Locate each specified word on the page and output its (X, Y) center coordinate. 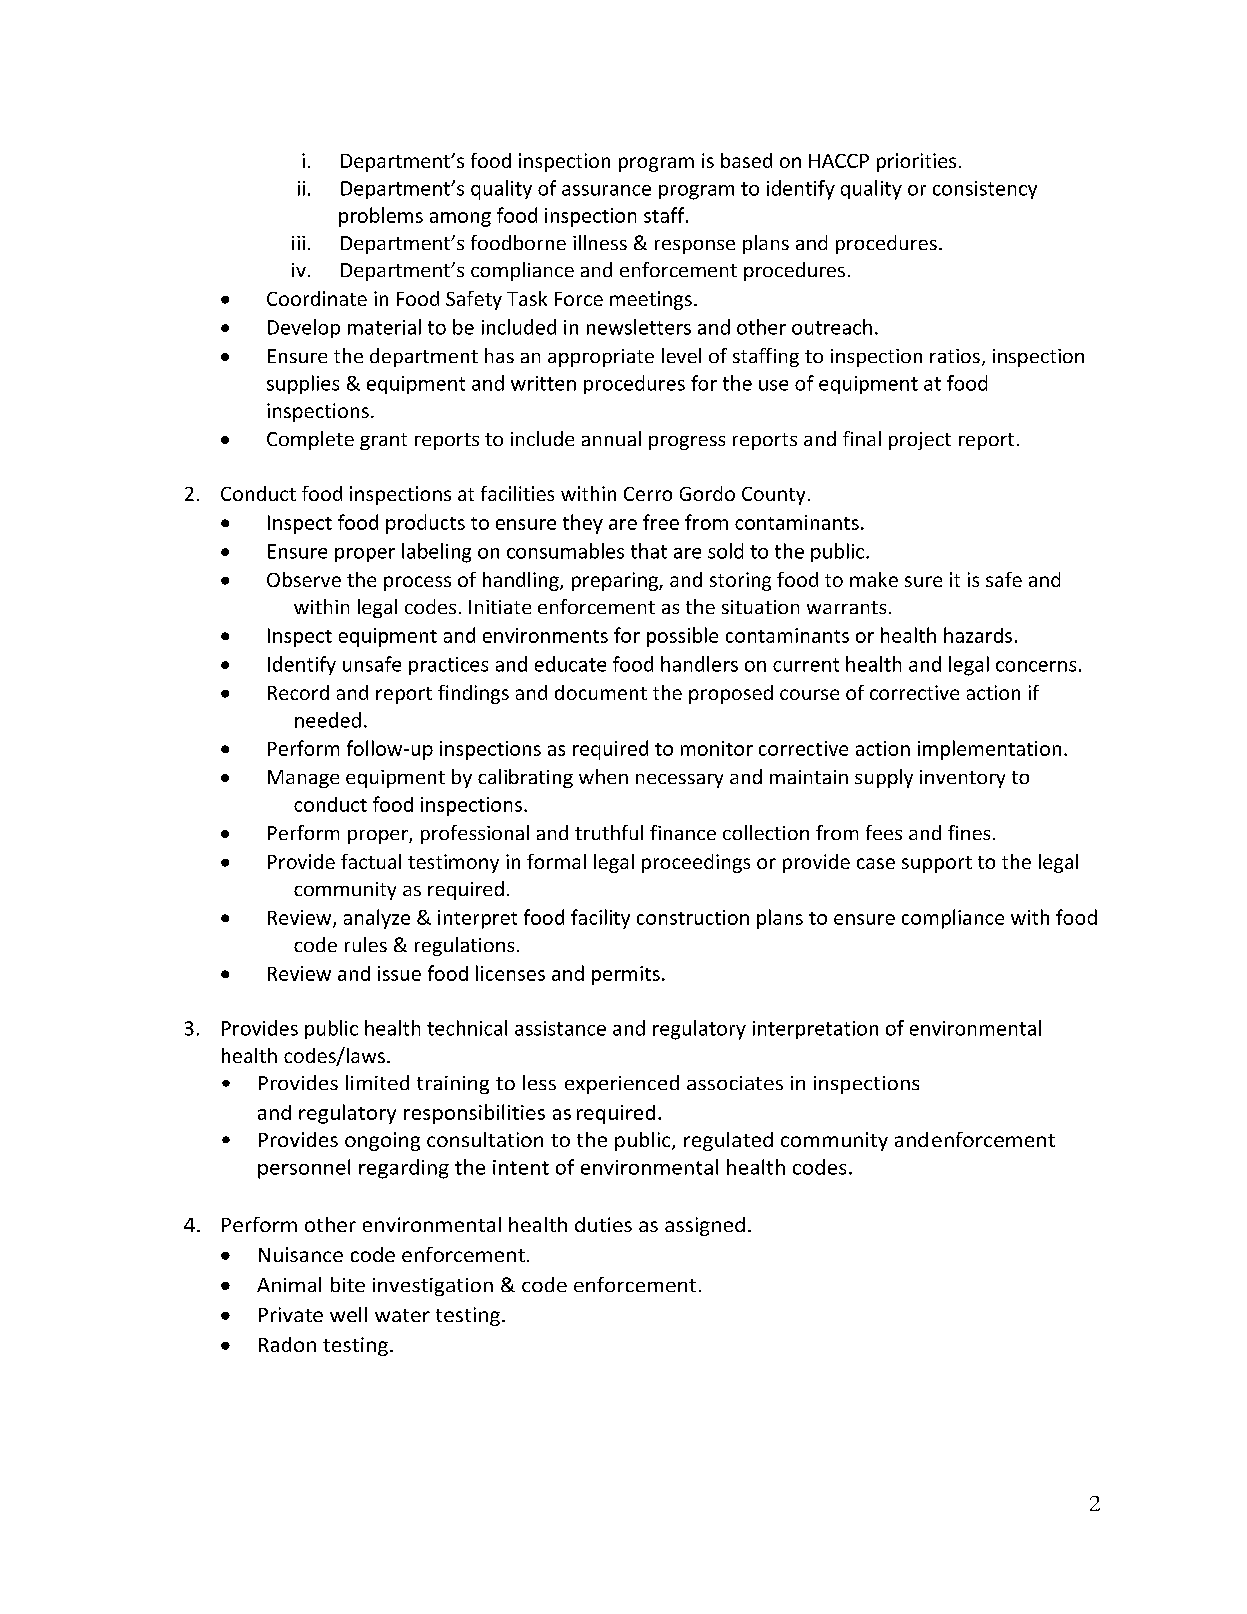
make (874, 579)
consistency (985, 190)
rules (366, 944)
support (937, 864)
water (402, 1315)
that (649, 551)
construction (693, 917)
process (417, 583)
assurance (606, 190)
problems (381, 217)
